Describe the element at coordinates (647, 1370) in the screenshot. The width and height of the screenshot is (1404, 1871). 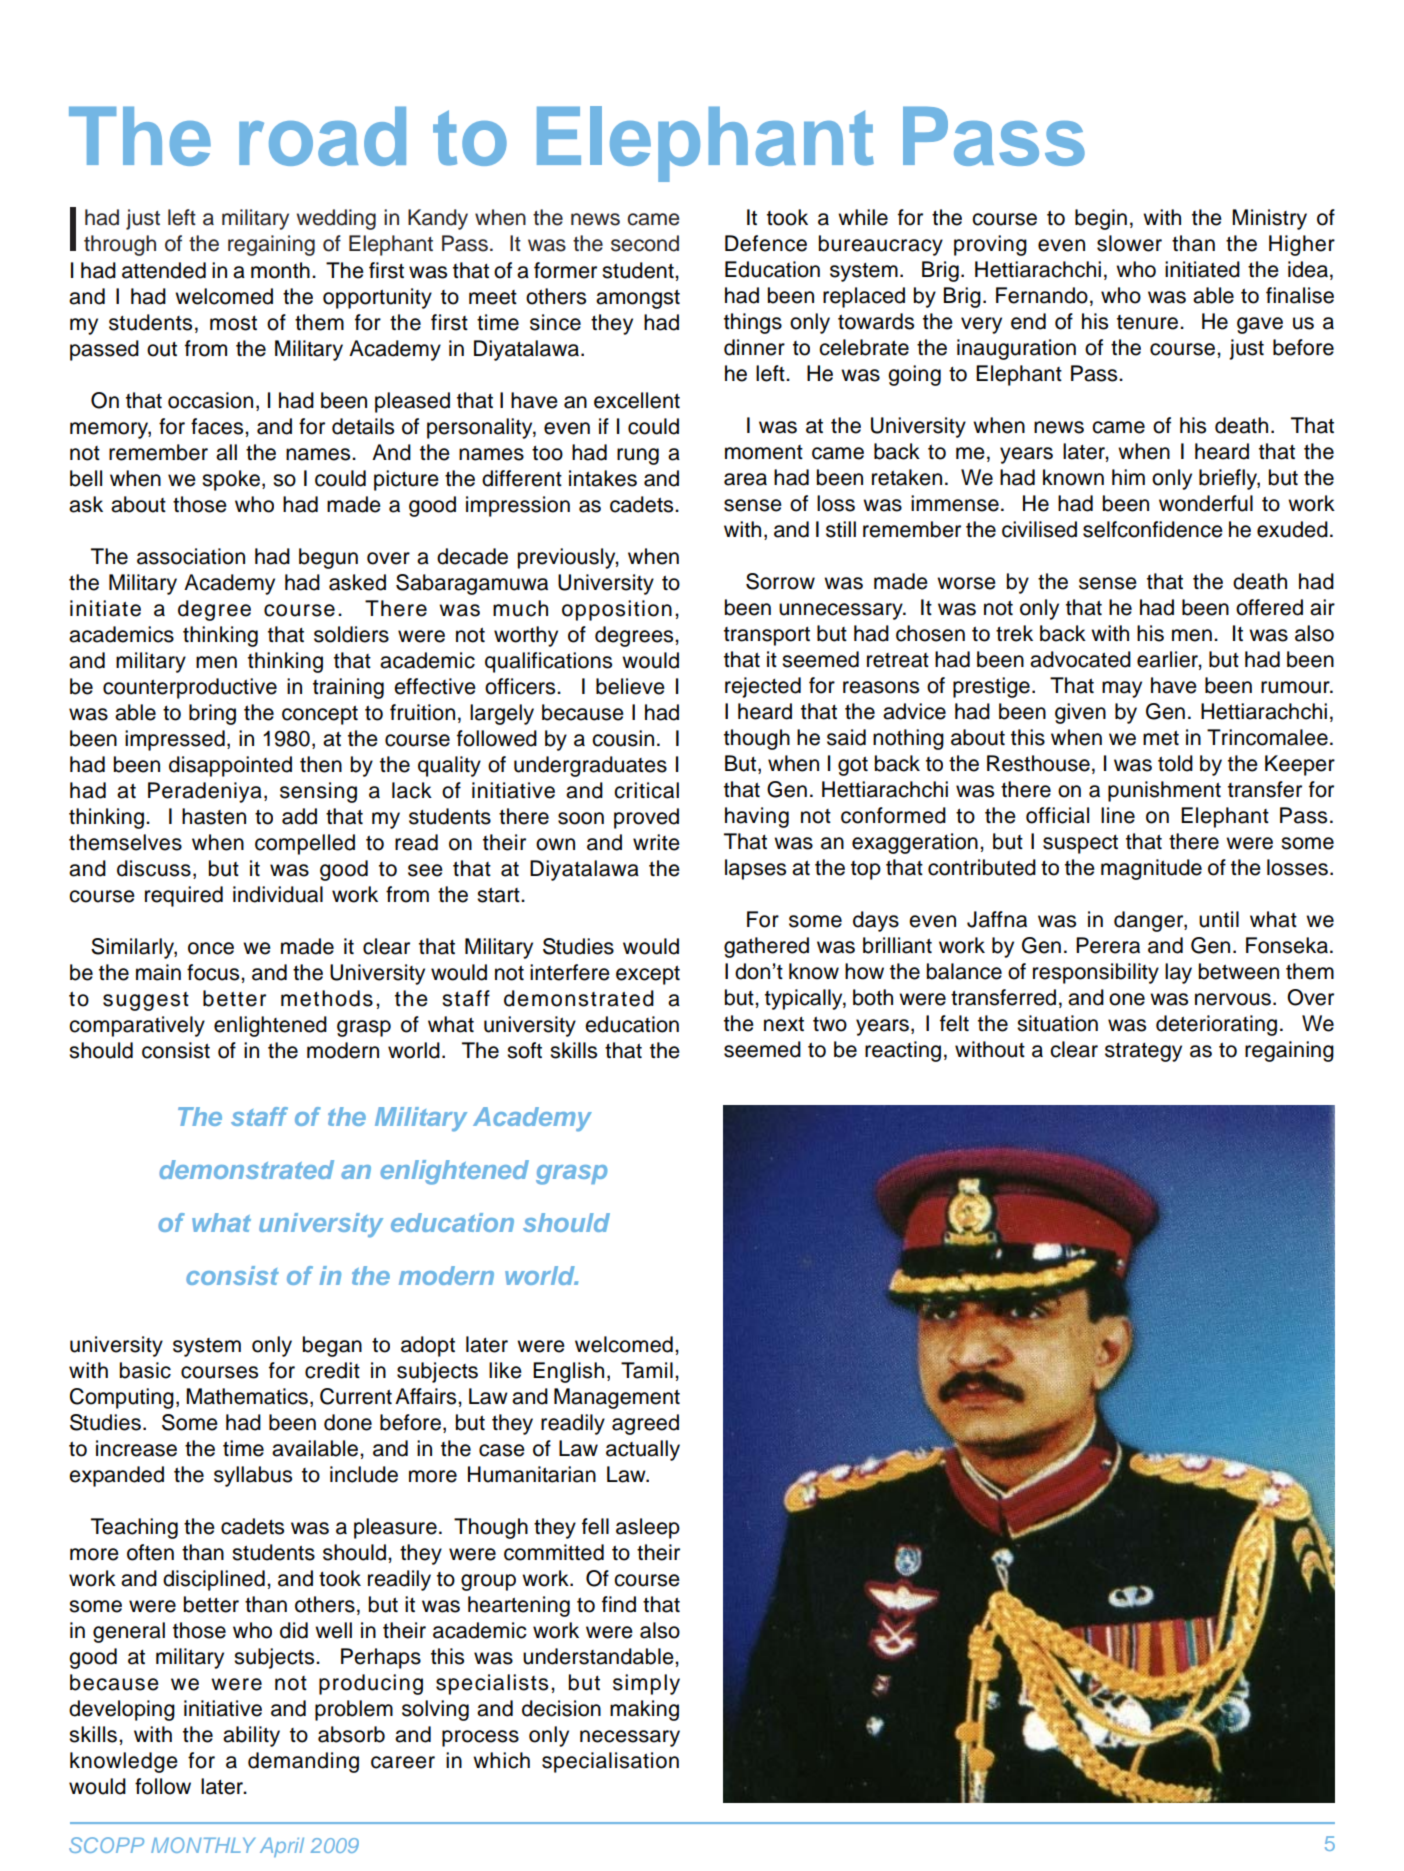
I see `Tamil` at that location.
